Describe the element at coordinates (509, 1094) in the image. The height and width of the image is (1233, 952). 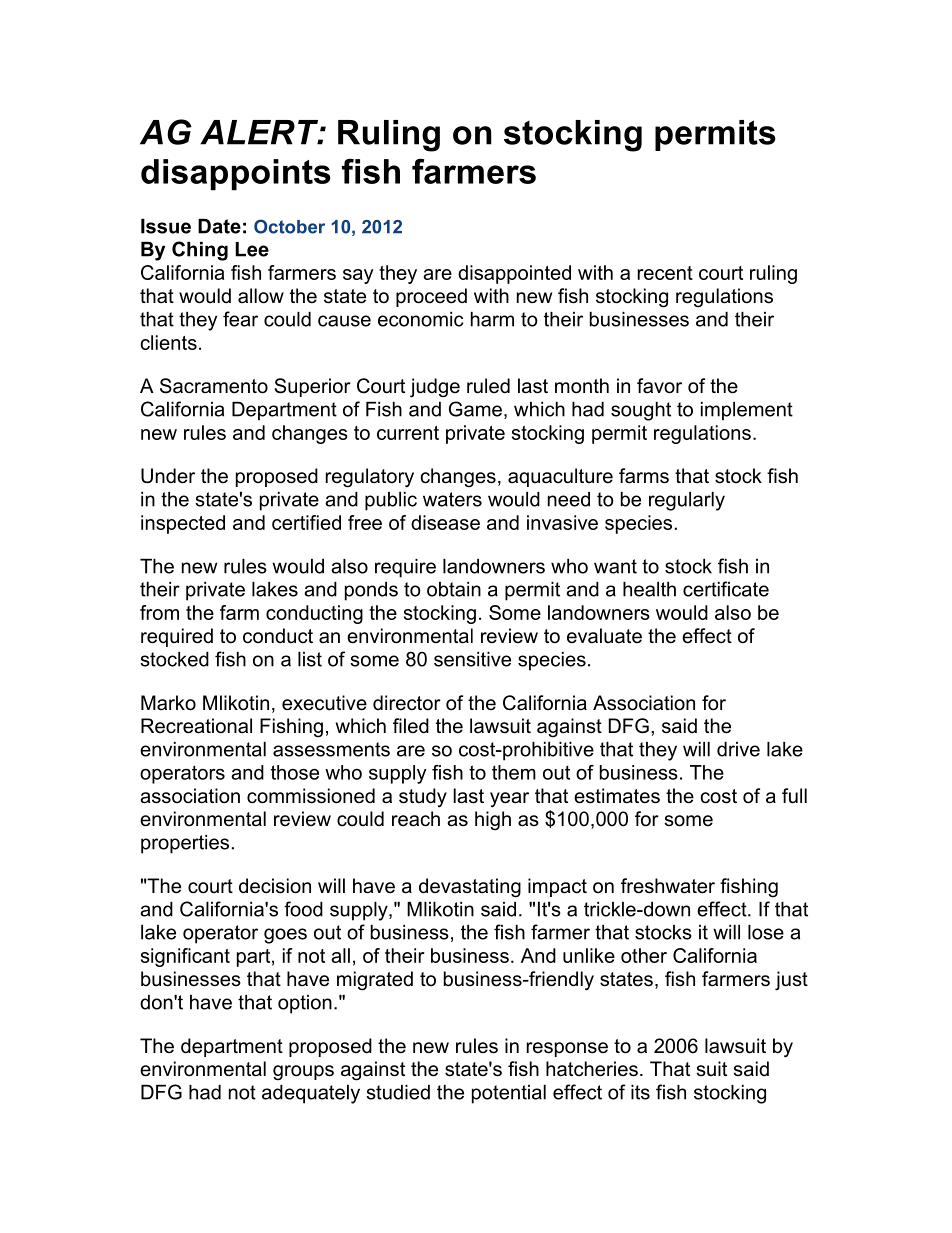
I see `potential` at that location.
